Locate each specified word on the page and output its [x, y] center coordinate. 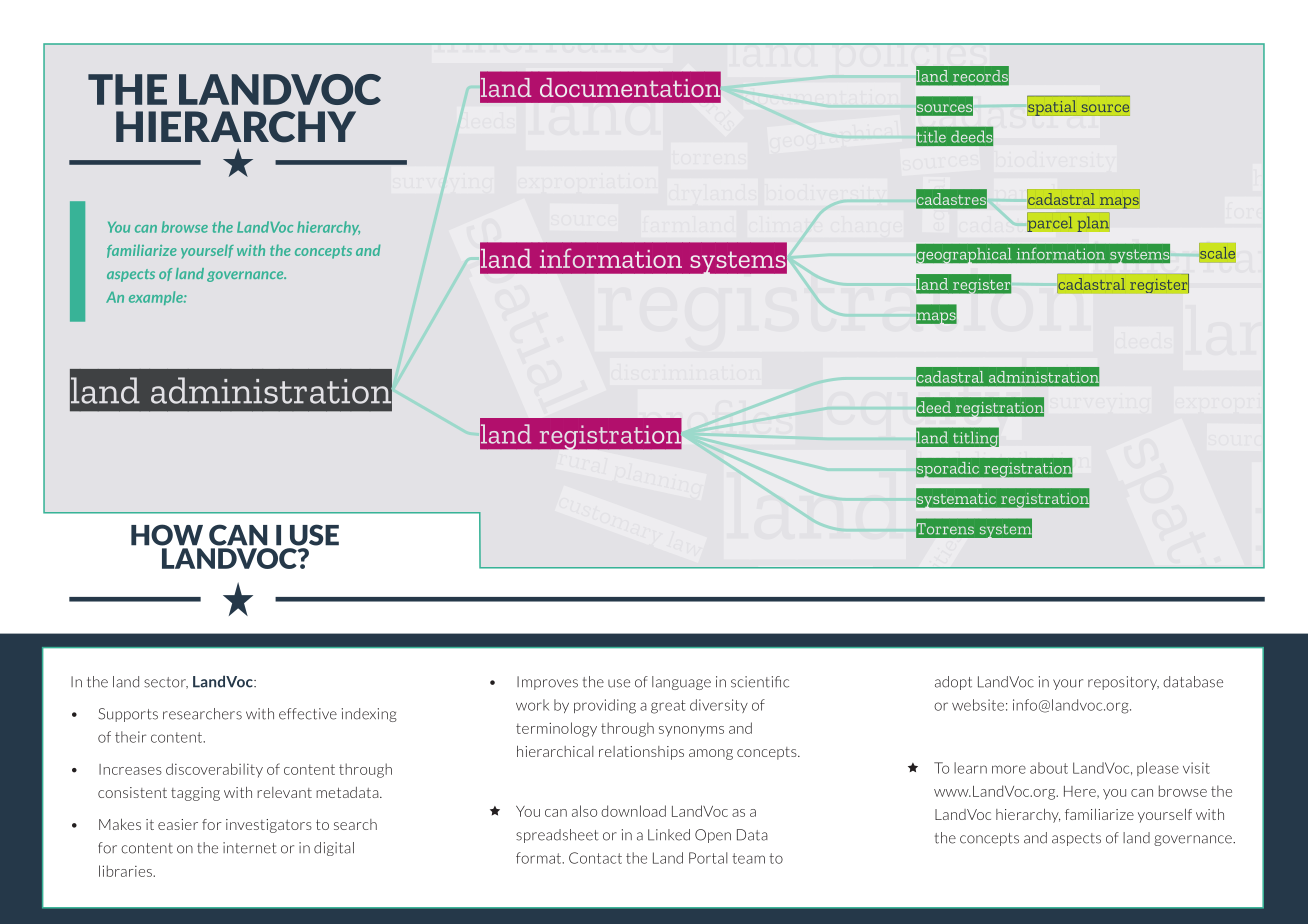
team [748, 858]
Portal [708, 858]
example [157, 298]
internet [250, 848]
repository [1123, 683]
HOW [167, 535]
